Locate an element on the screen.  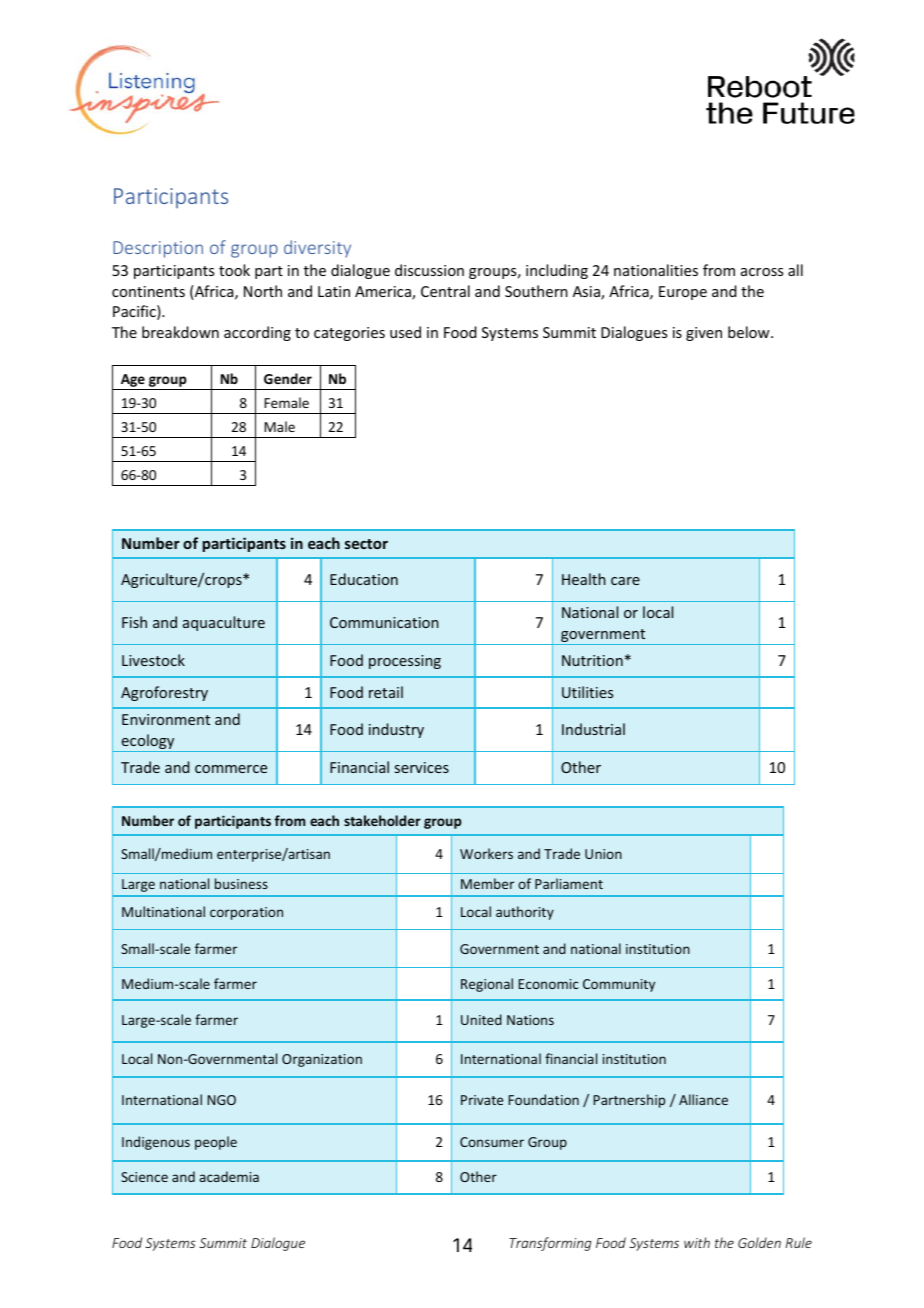
Union is located at coordinates (603, 854).
